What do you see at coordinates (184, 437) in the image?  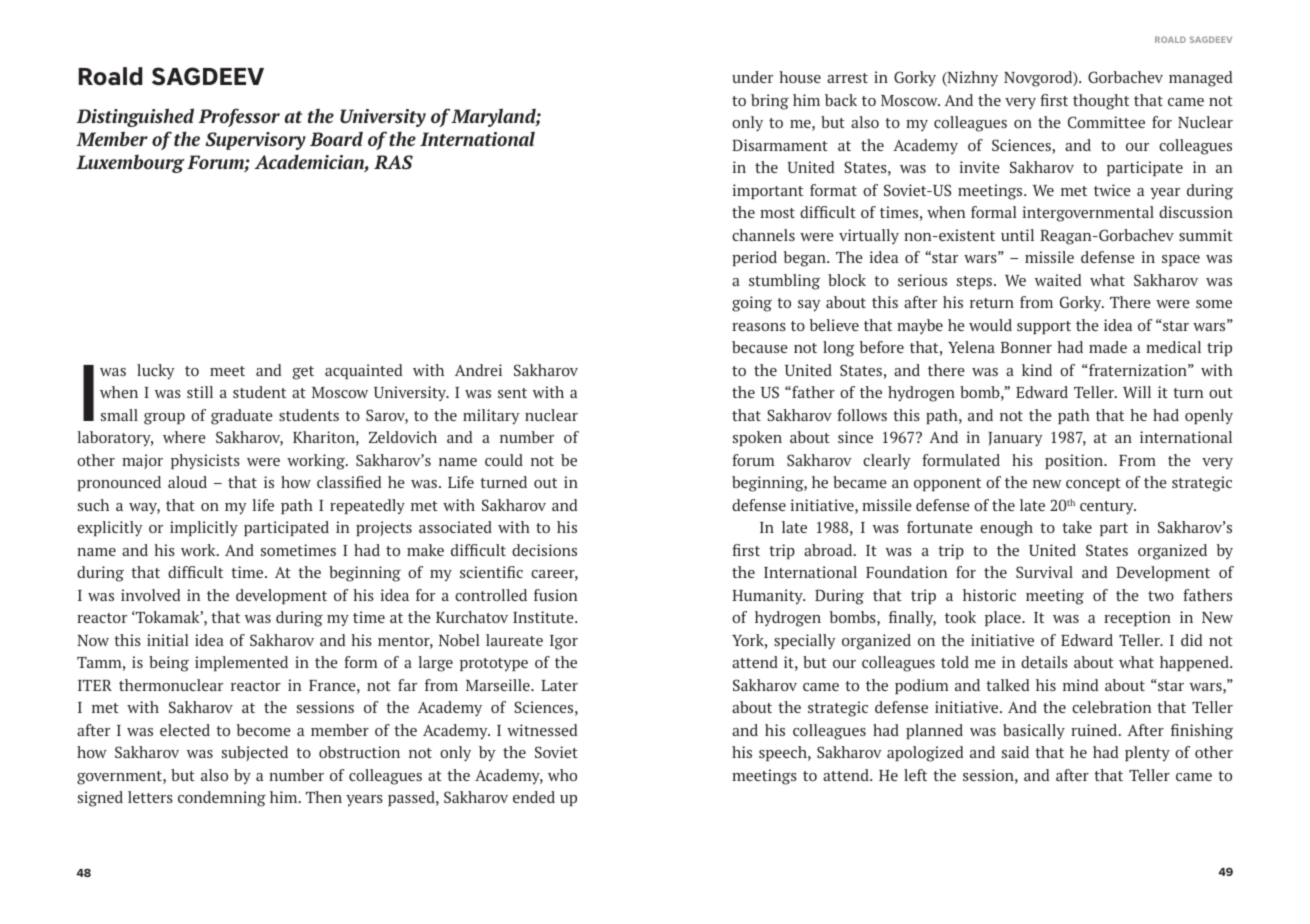 I see `where` at bounding box center [184, 437].
